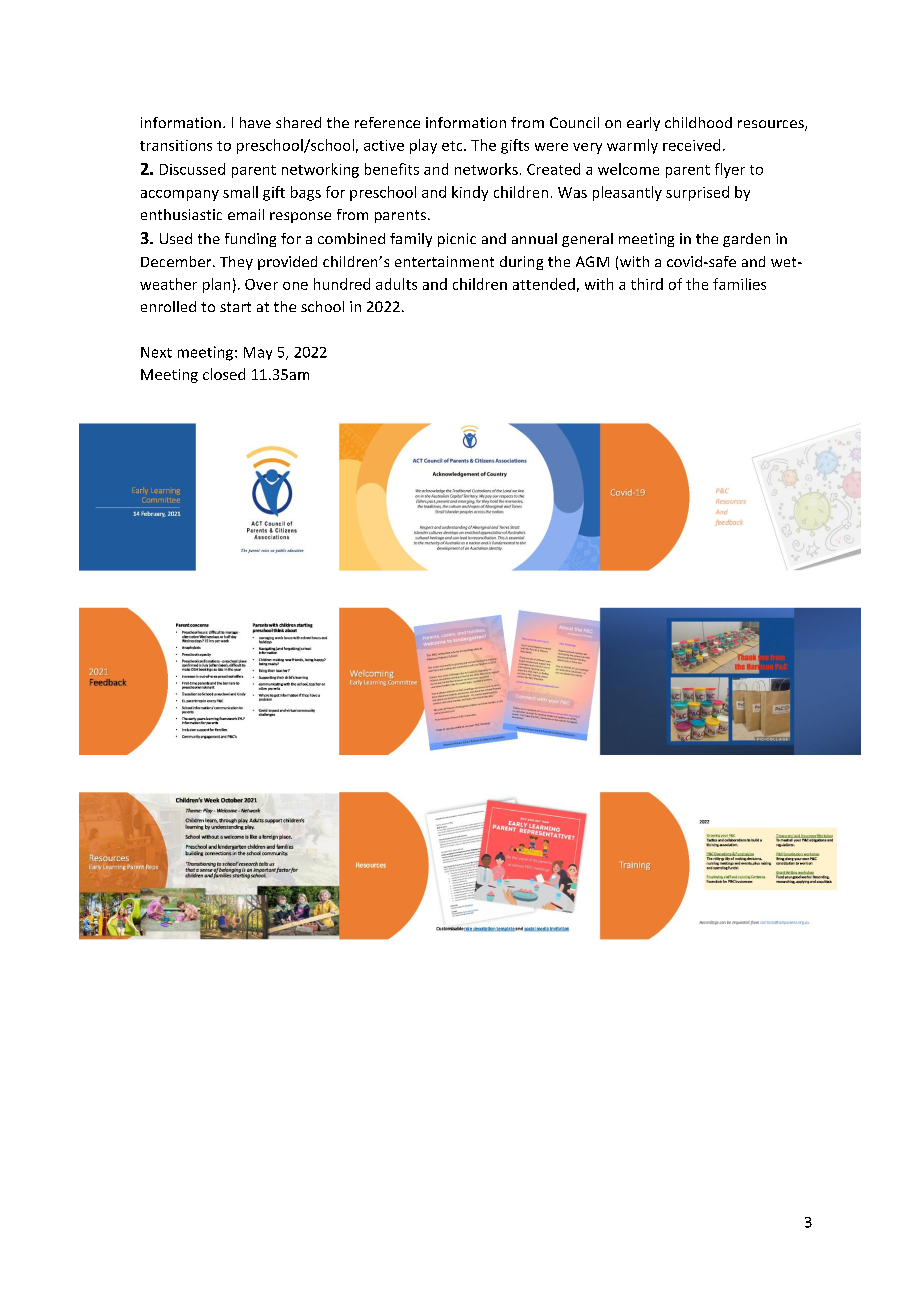 The image size is (924, 1308). What do you see at coordinates (240, 192) in the screenshot?
I see `small` at bounding box center [240, 192].
